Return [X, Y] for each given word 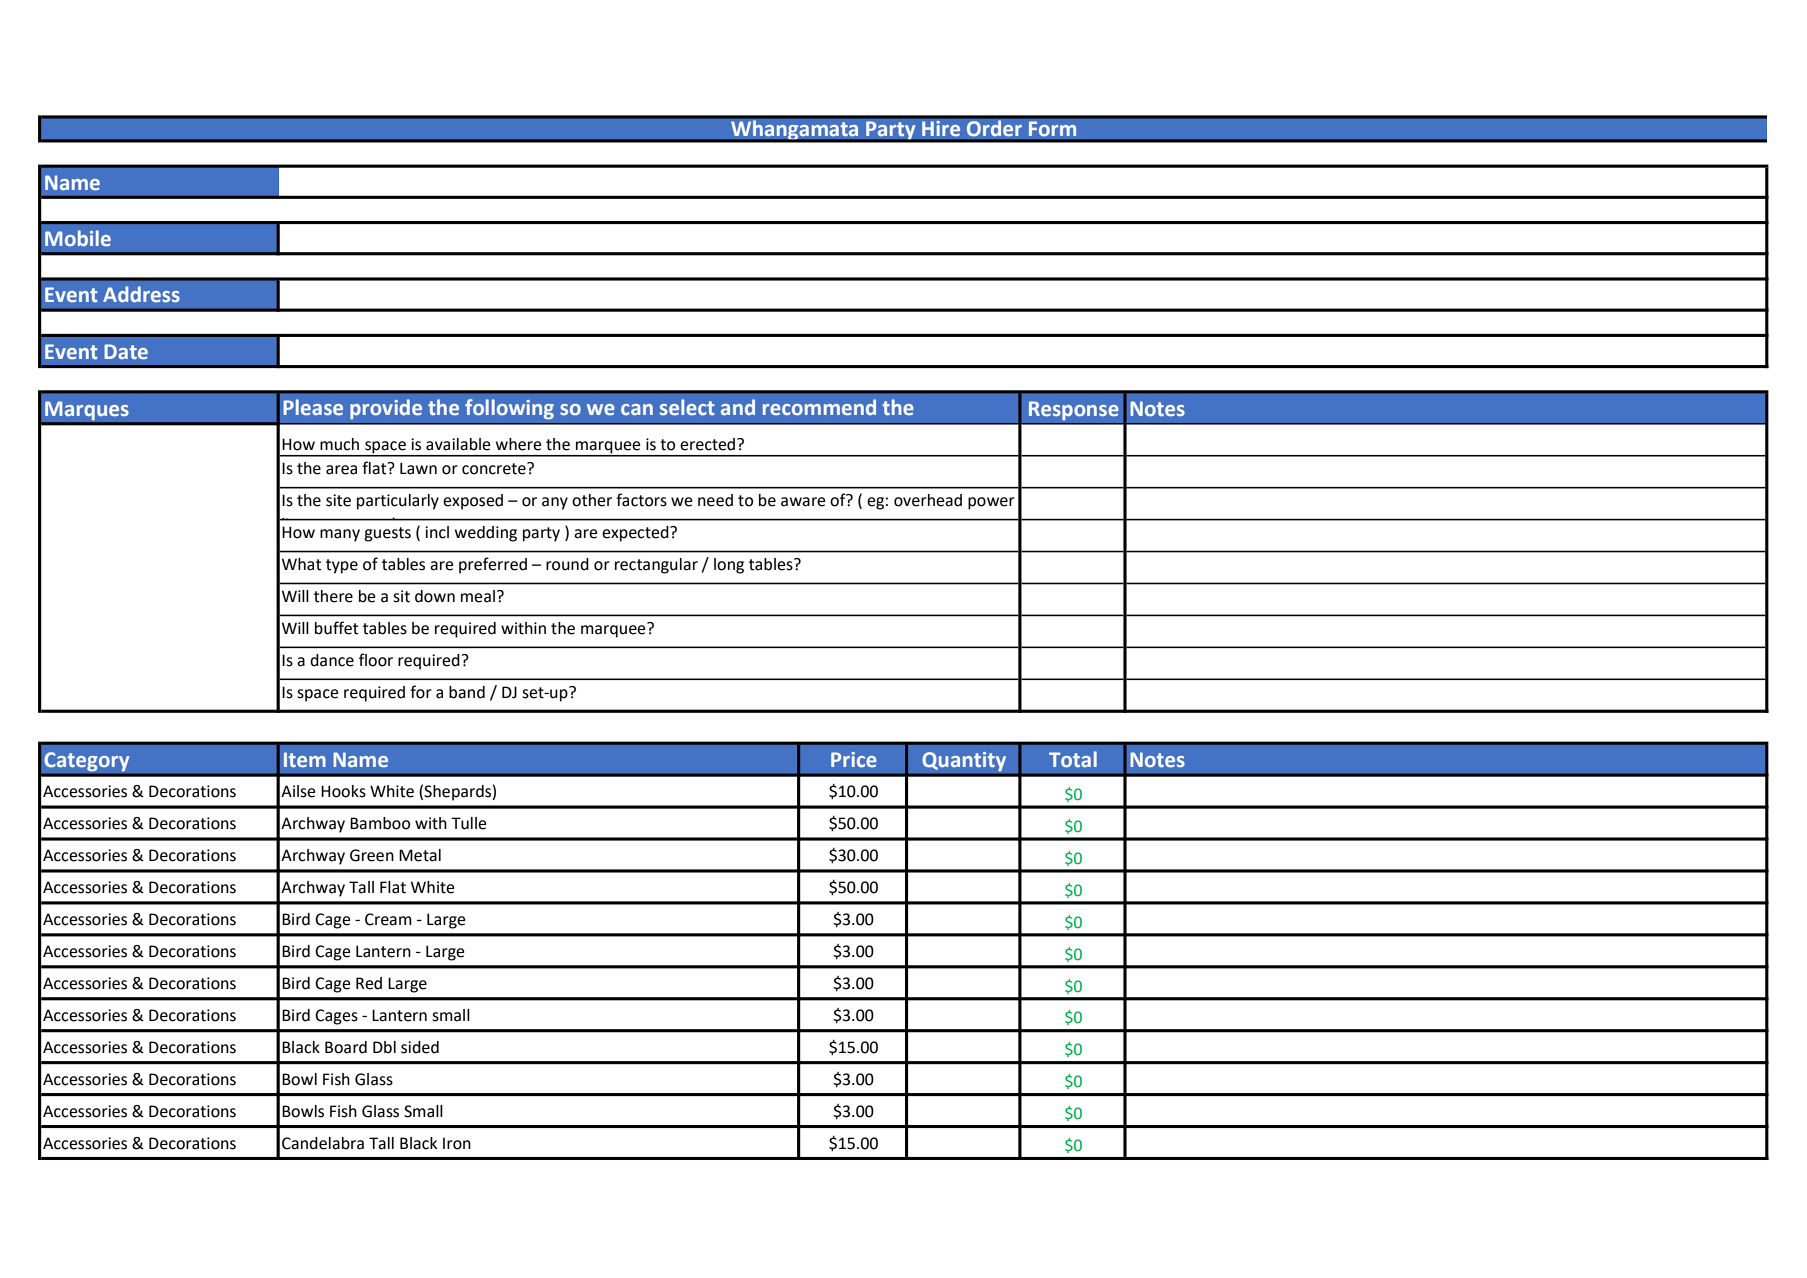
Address [141, 294]
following [509, 409]
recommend [819, 407]
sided [420, 1047]
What [302, 564]
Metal [420, 855]
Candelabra [323, 1143]
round [567, 564]
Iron [457, 1144]
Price [854, 759]
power [991, 503]
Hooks [343, 791]
